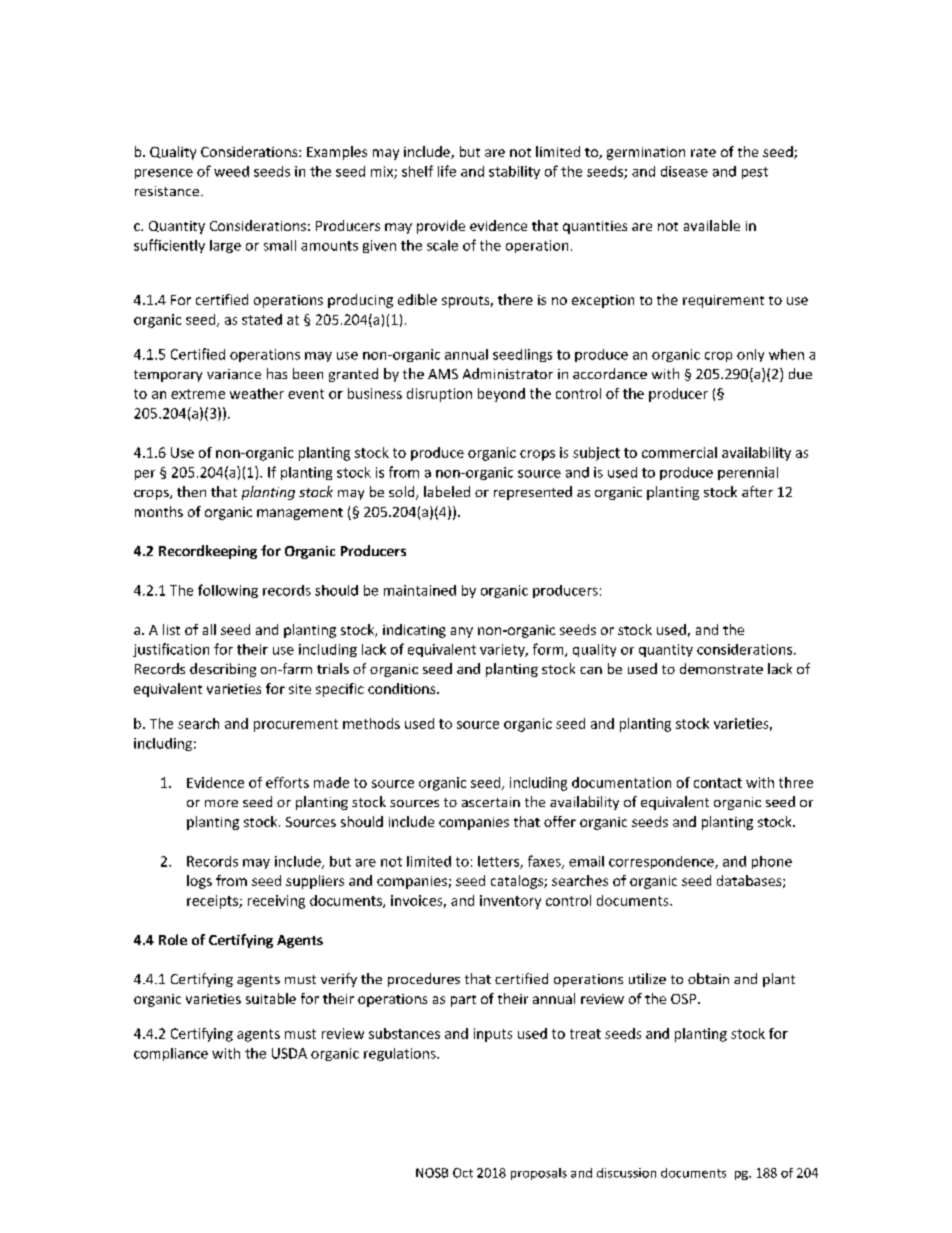 This image has width=952, height=1233. What do you see at coordinates (501, 395) in the image?
I see `beyond` at bounding box center [501, 395].
